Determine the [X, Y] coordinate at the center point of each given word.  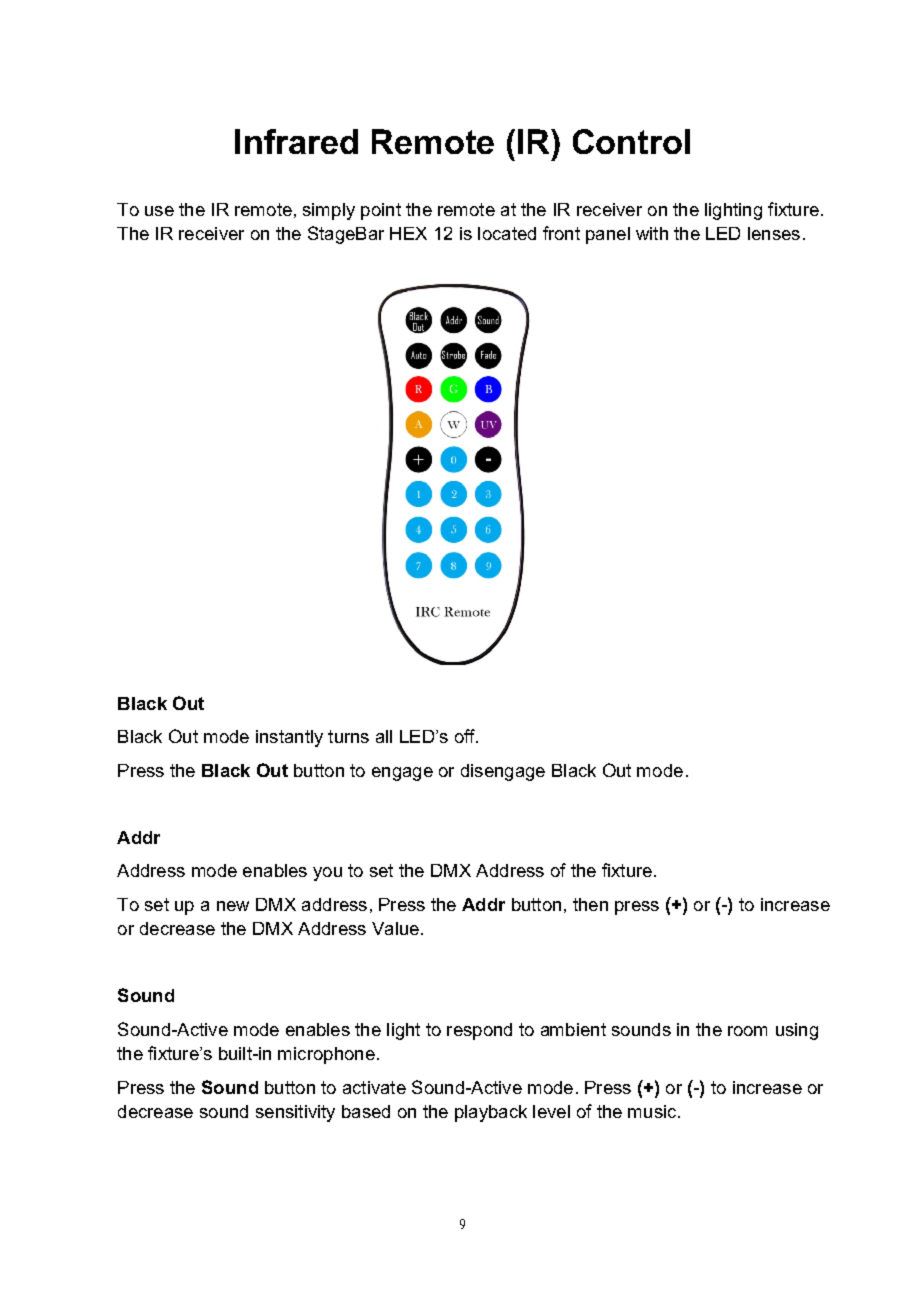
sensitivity [295, 1113]
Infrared [296, 141]
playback [491, 1113]
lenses [774, 233]
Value [395, 928]
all [384, 736]
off [466, 736]
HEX [408, 233]
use [159, 211]
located [507, 233]
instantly [289, 738]
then [590, 904]
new [233, 906]
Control [631, 141]
